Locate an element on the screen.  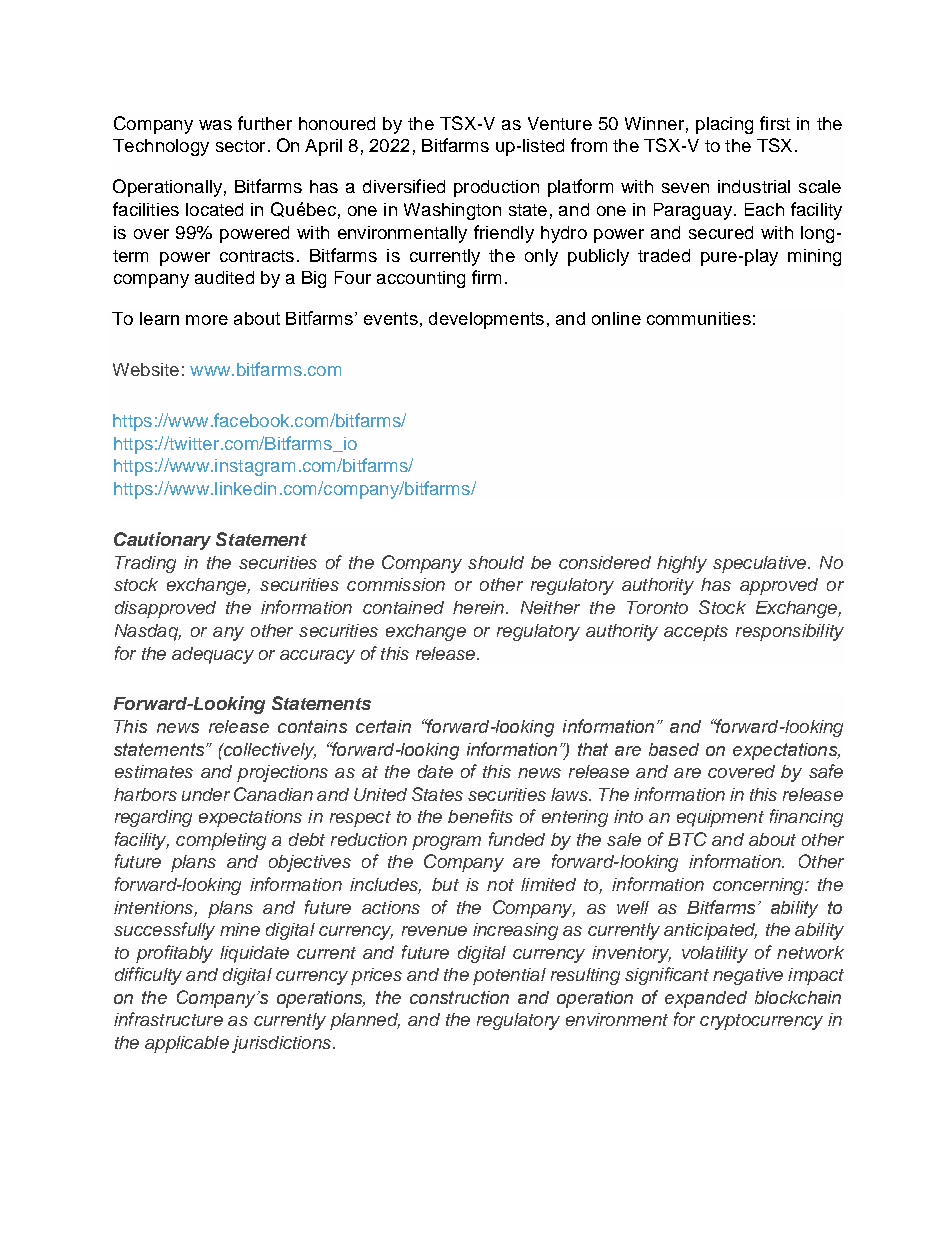
should is located at coordinates (496, 562).
